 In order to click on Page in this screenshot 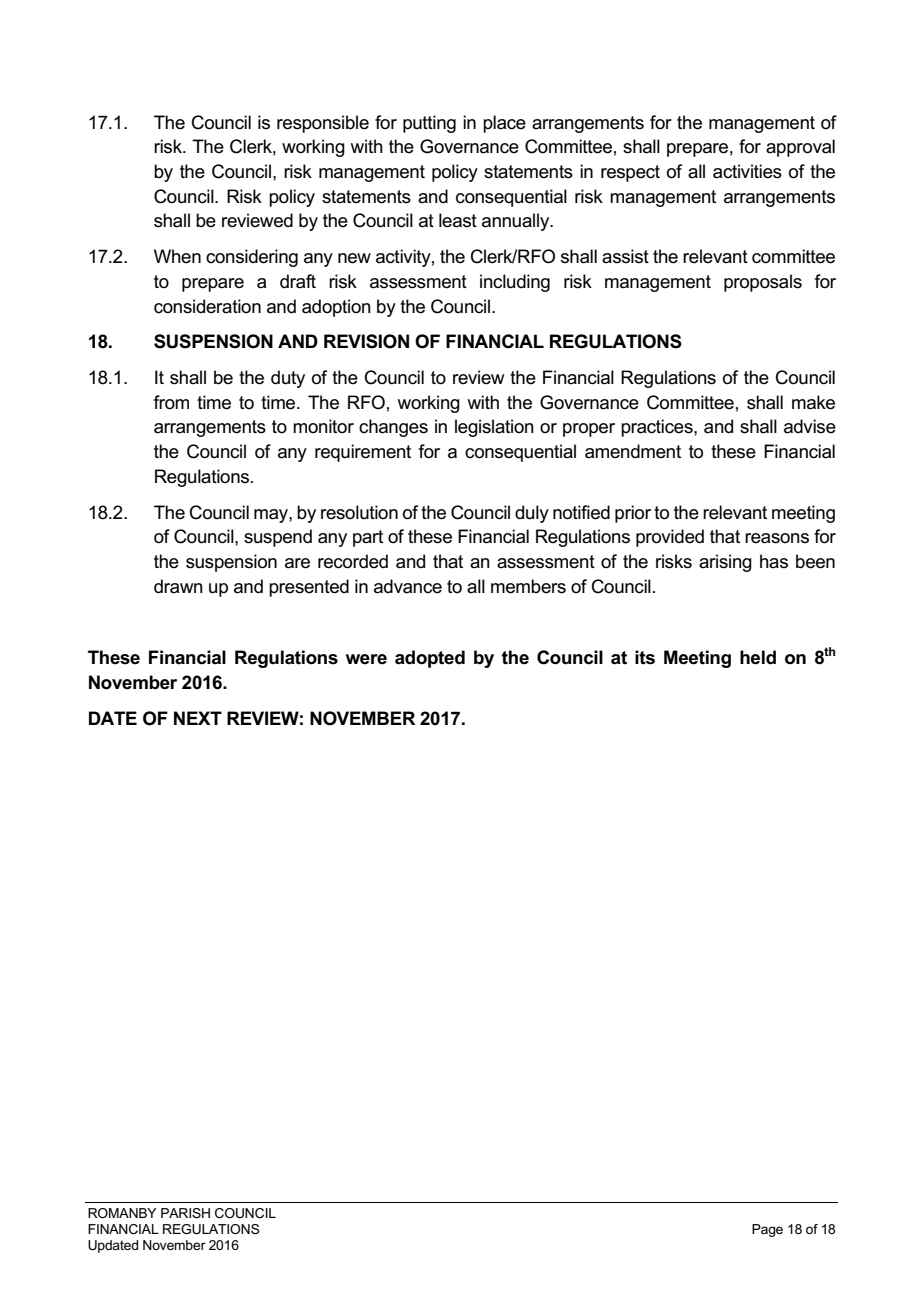, I will do `click(767, 1230)`.
